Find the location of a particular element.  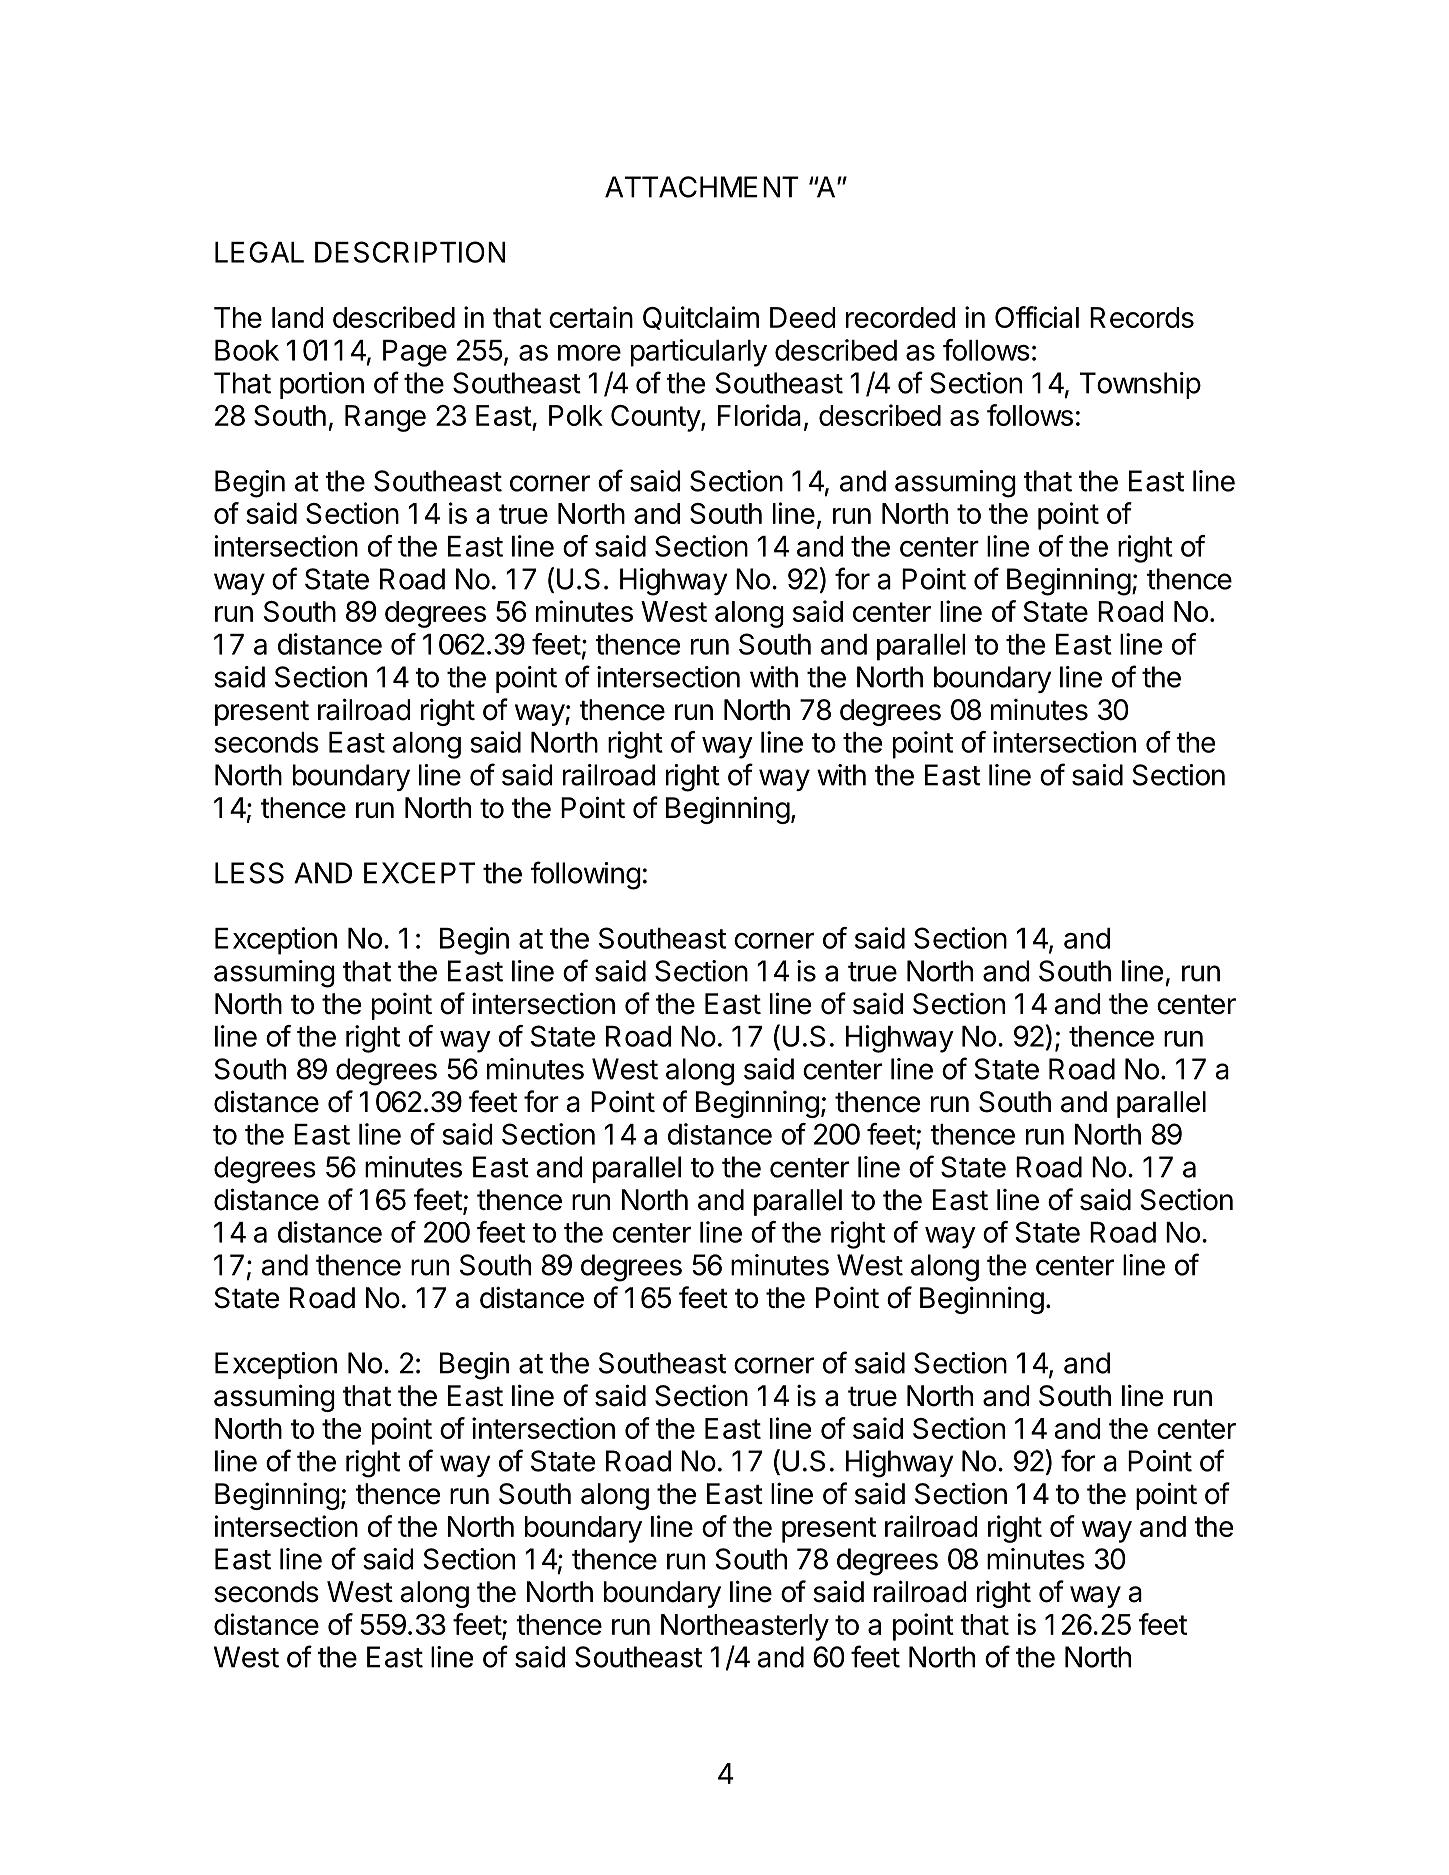

following is located at coordinates (585, 875).
